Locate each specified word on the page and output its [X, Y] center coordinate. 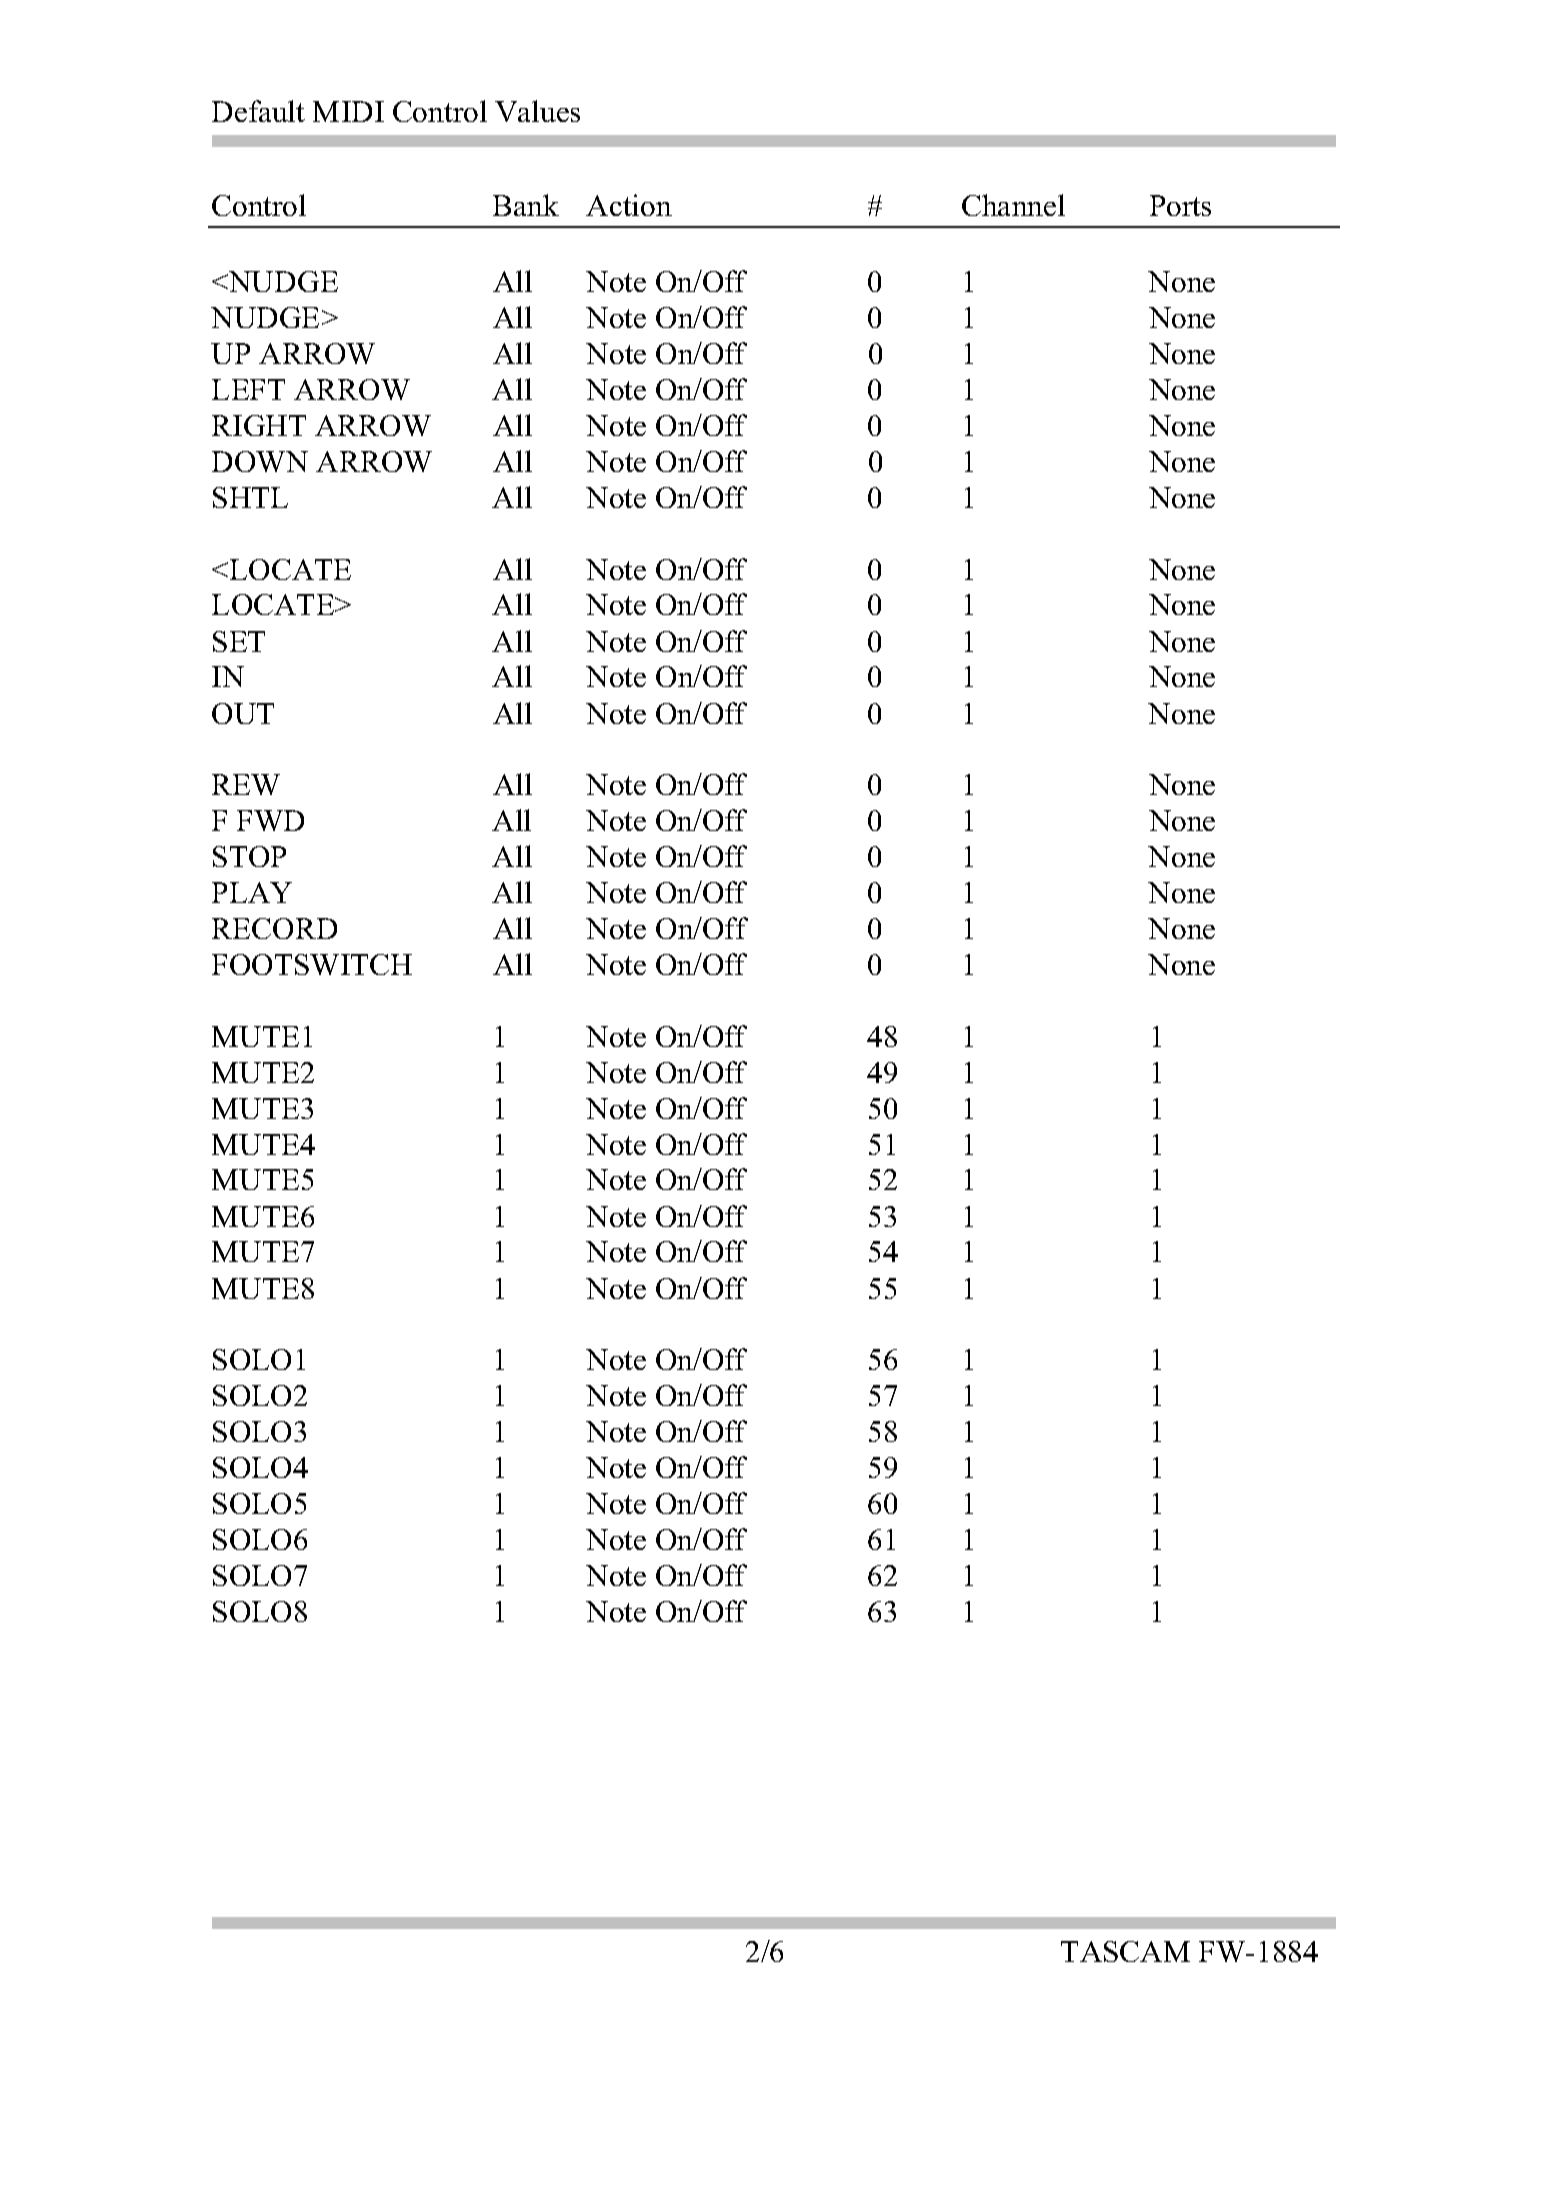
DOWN [260, 461]
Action [629, 205]
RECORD [274, 928]
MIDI [348, 111]
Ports [1180, 205]
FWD [270, 820]
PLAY [252, 892]
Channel [1013, 205]
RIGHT [259, 425]
